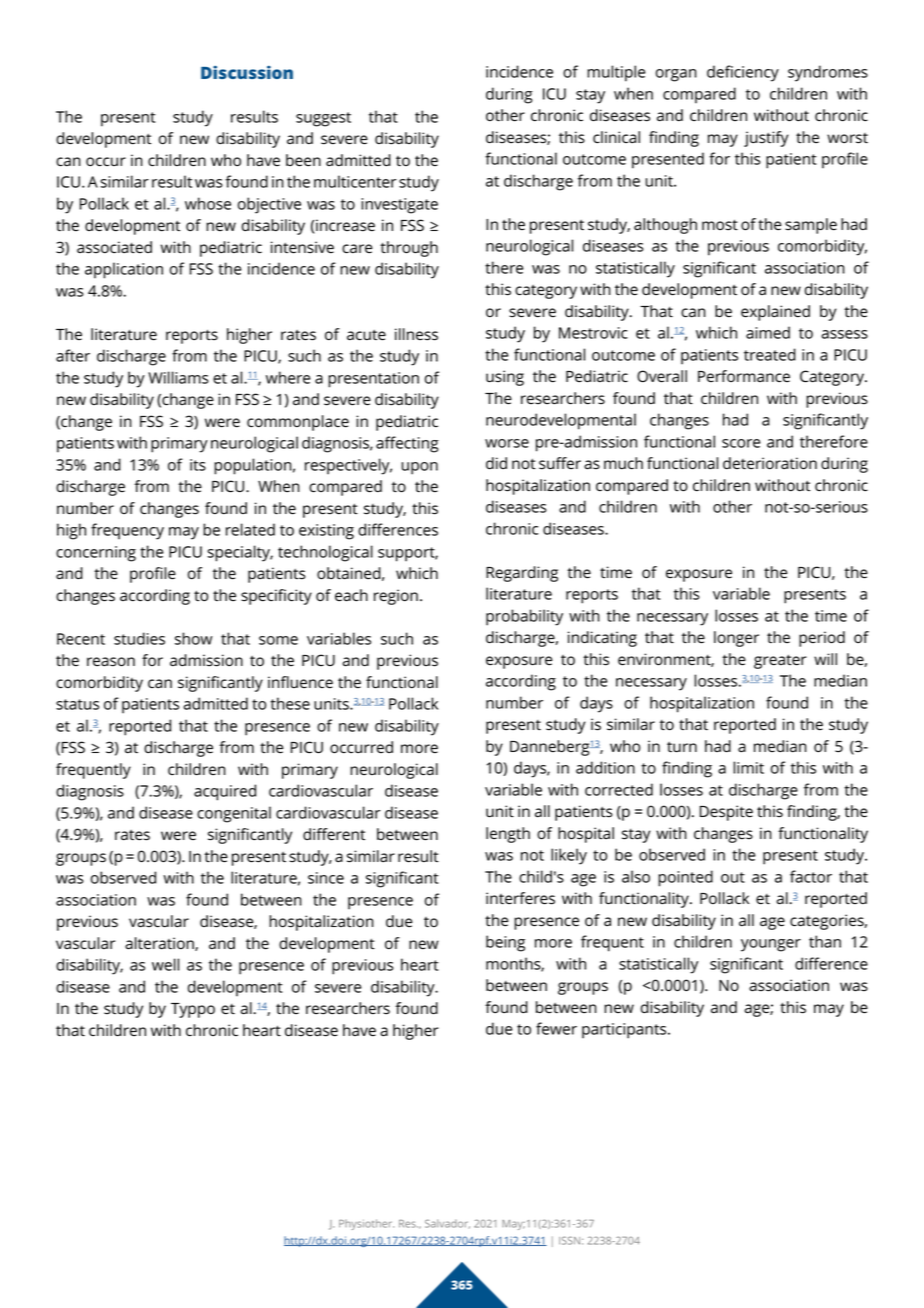  Describe the element at coordinates (127, 531) in the page. I see `frequency` at that location.
